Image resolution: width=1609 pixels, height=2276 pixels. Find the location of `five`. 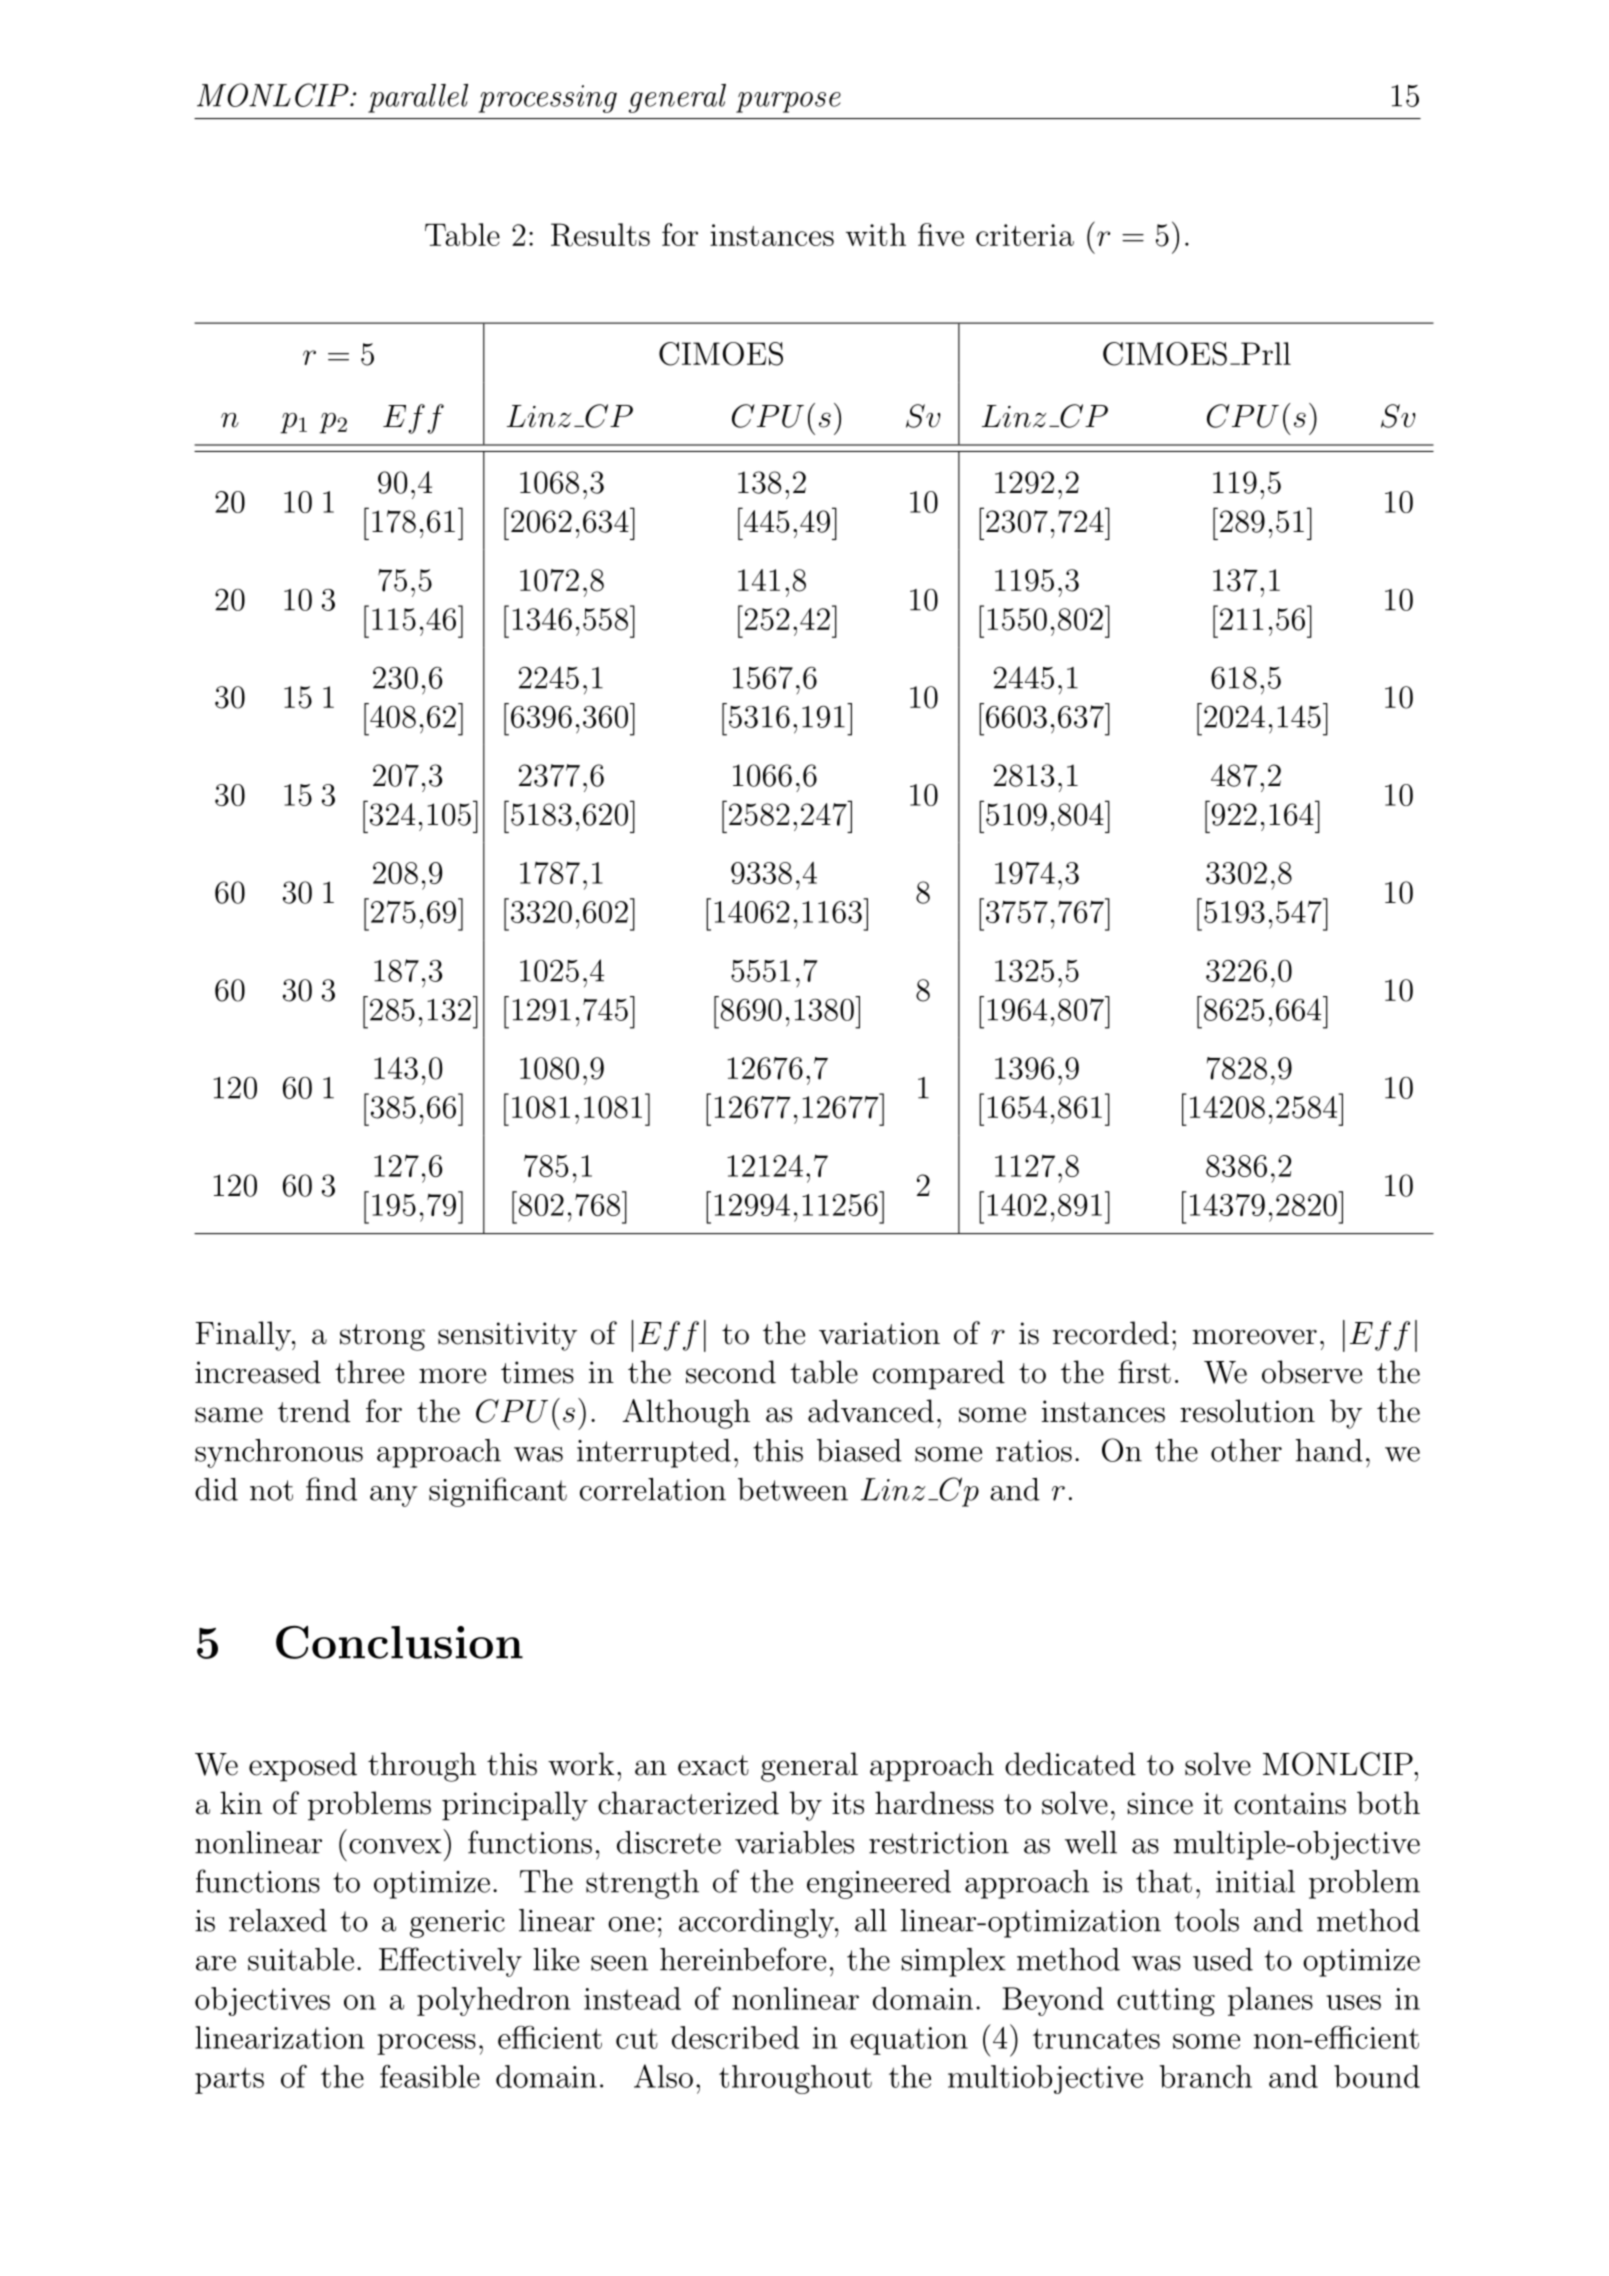

five is located at coordinates (941, 234).
